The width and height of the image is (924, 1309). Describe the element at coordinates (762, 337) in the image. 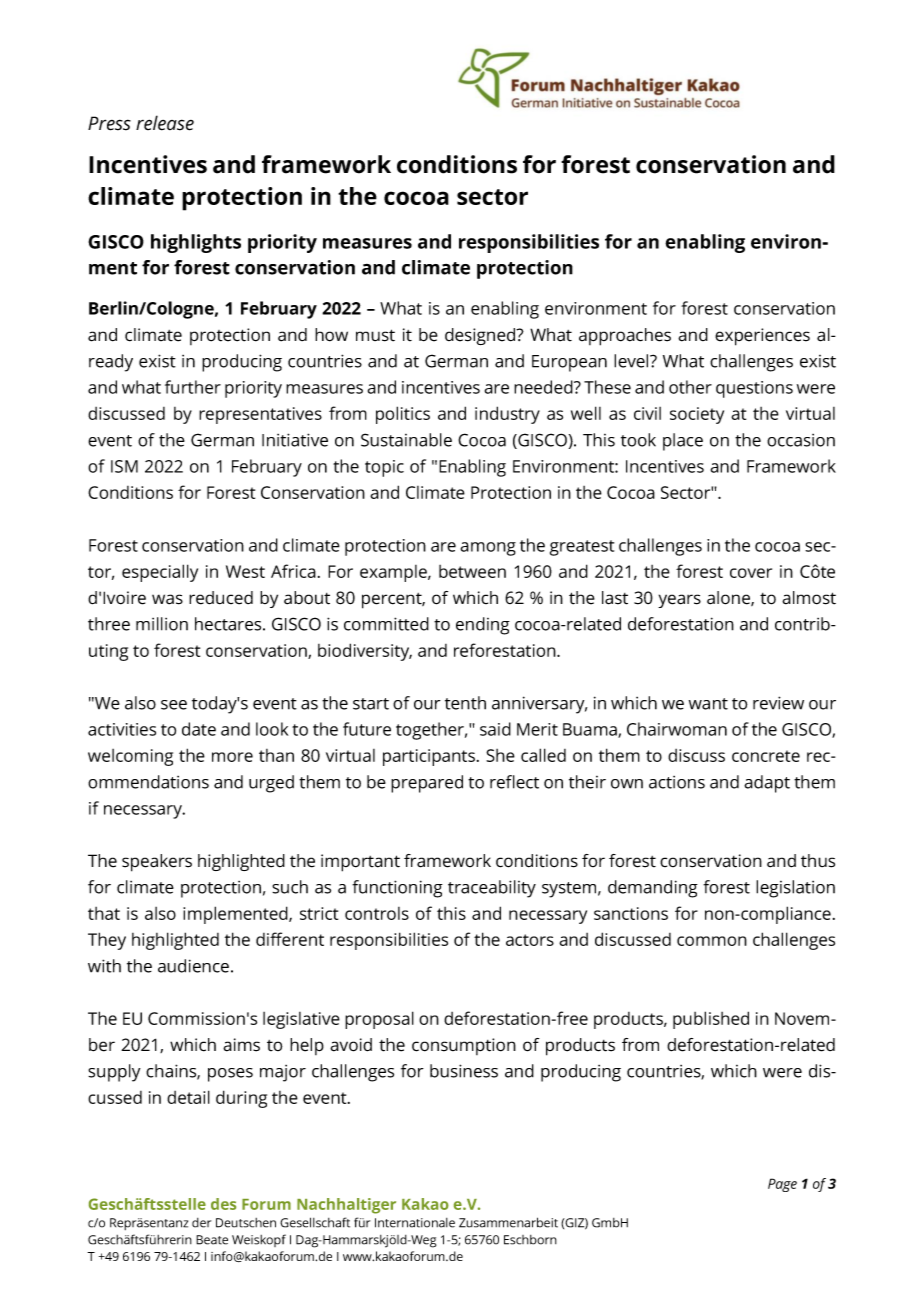

I see `experiences` at that location.
